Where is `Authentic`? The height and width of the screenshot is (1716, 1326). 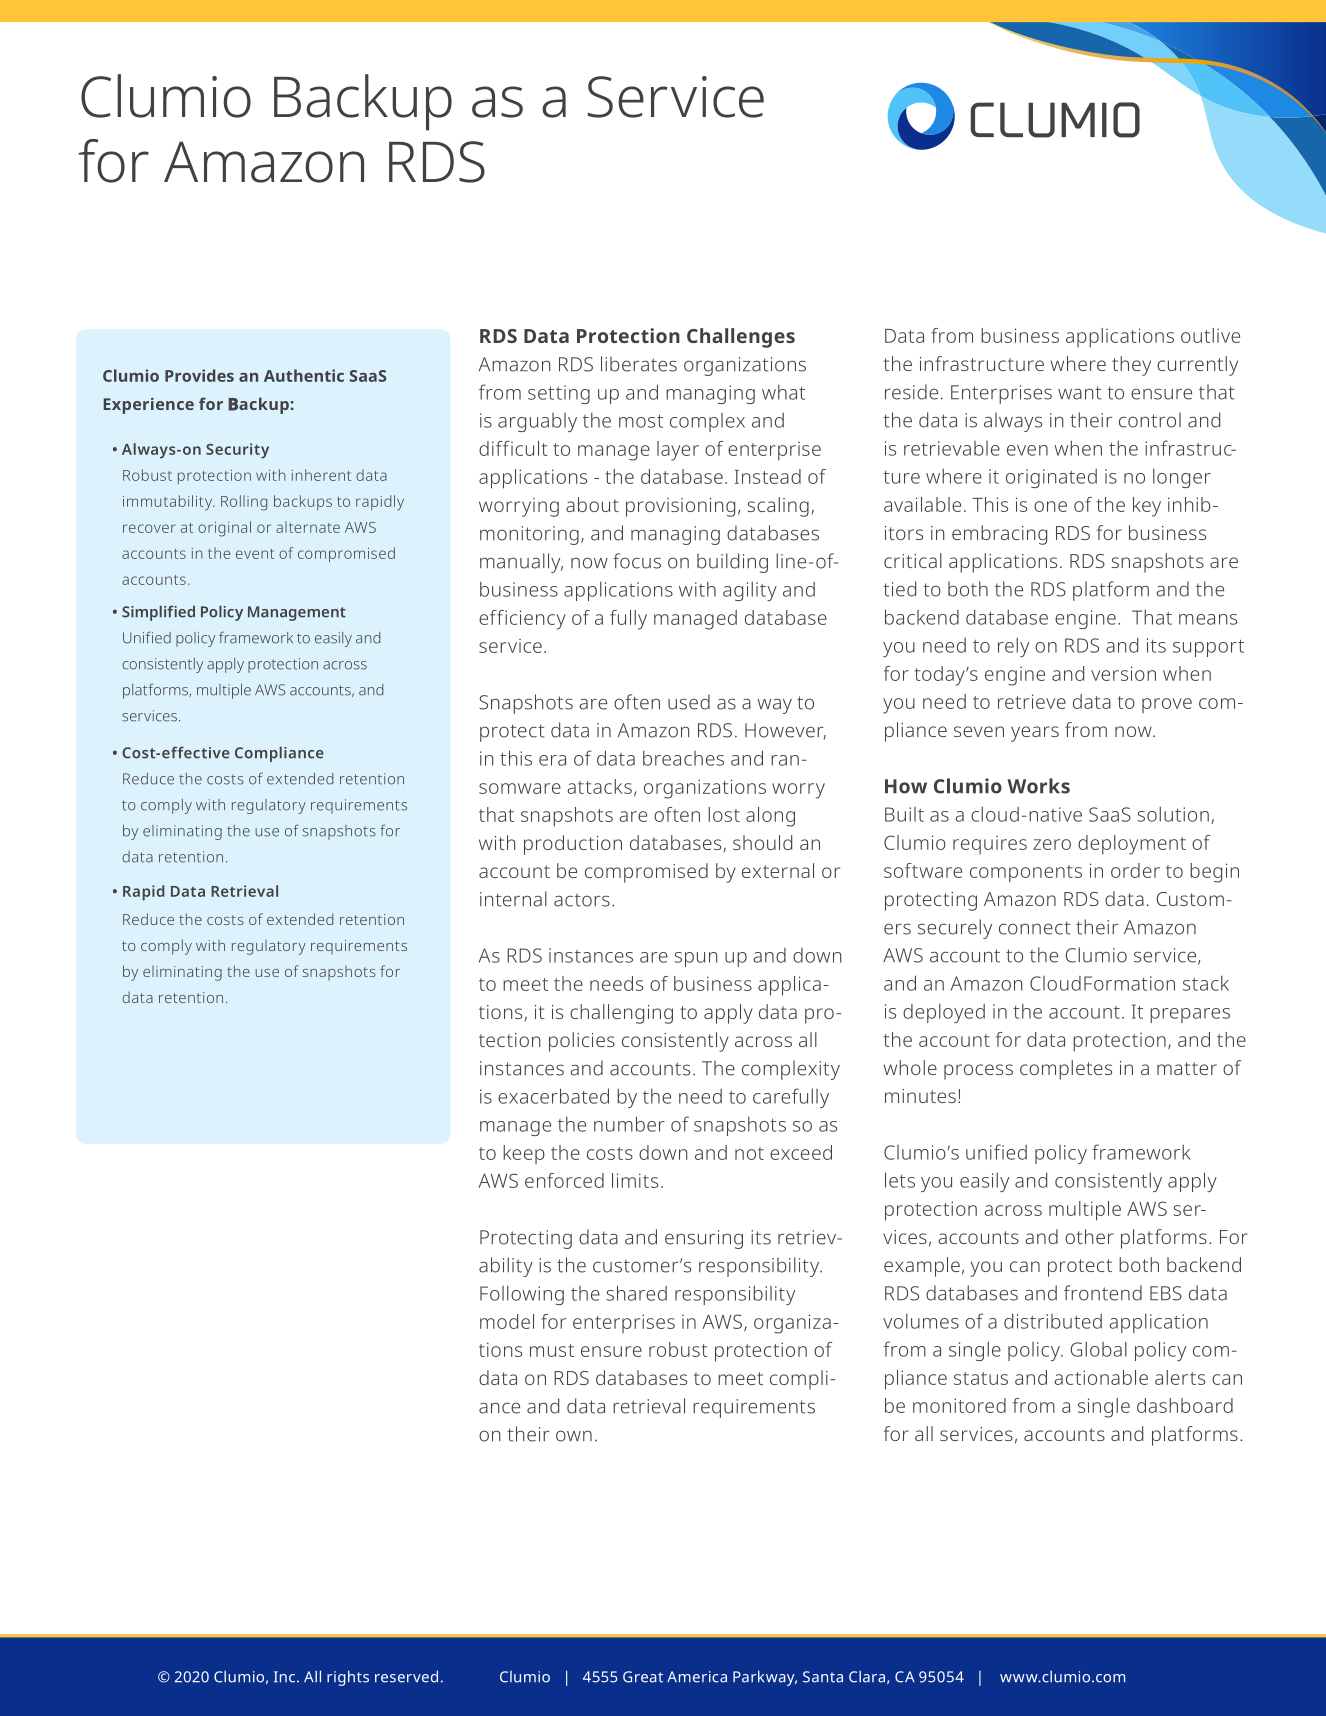
Authentic is located at coordinates (304, 375).
